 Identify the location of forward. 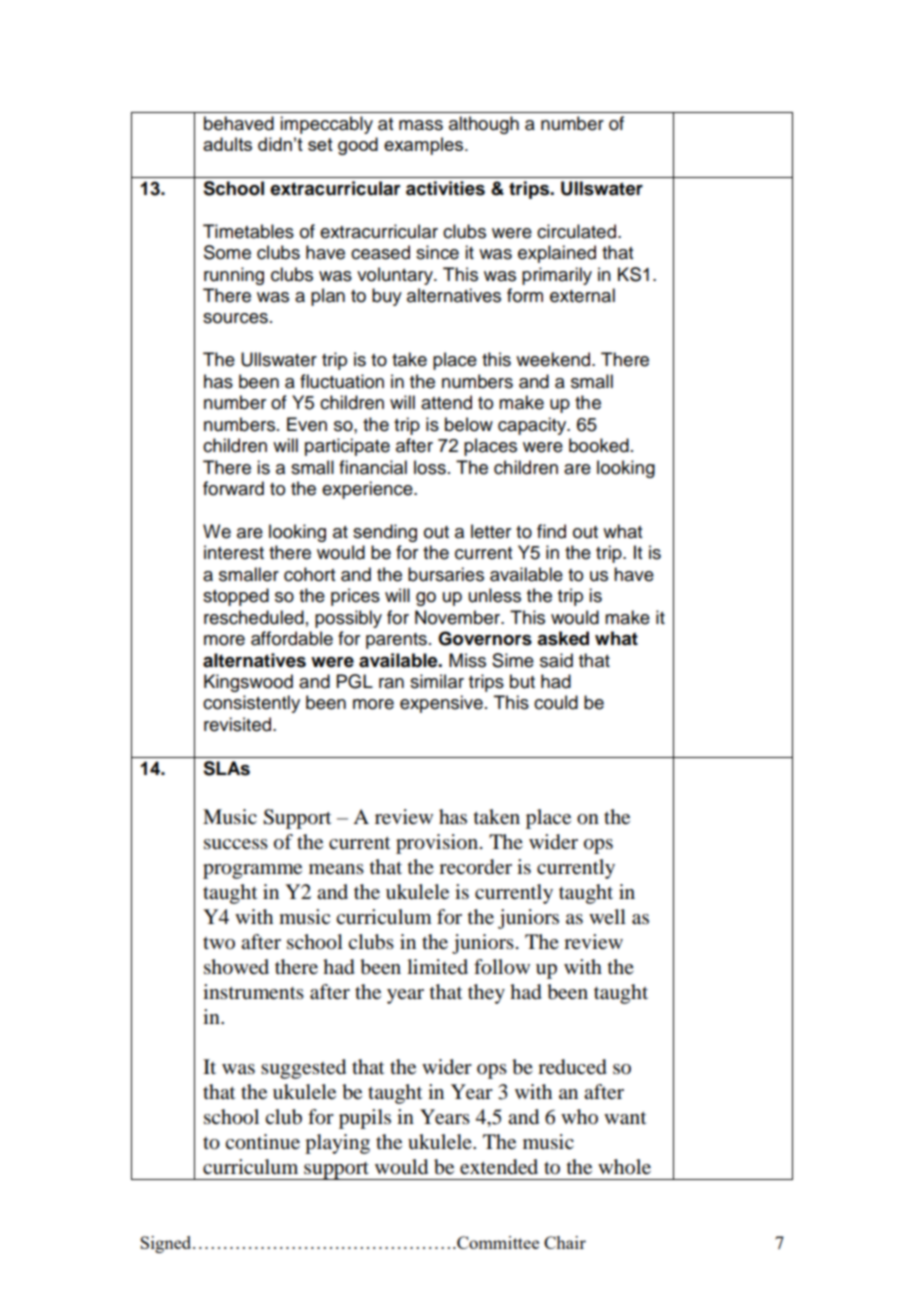
(233, 488).
